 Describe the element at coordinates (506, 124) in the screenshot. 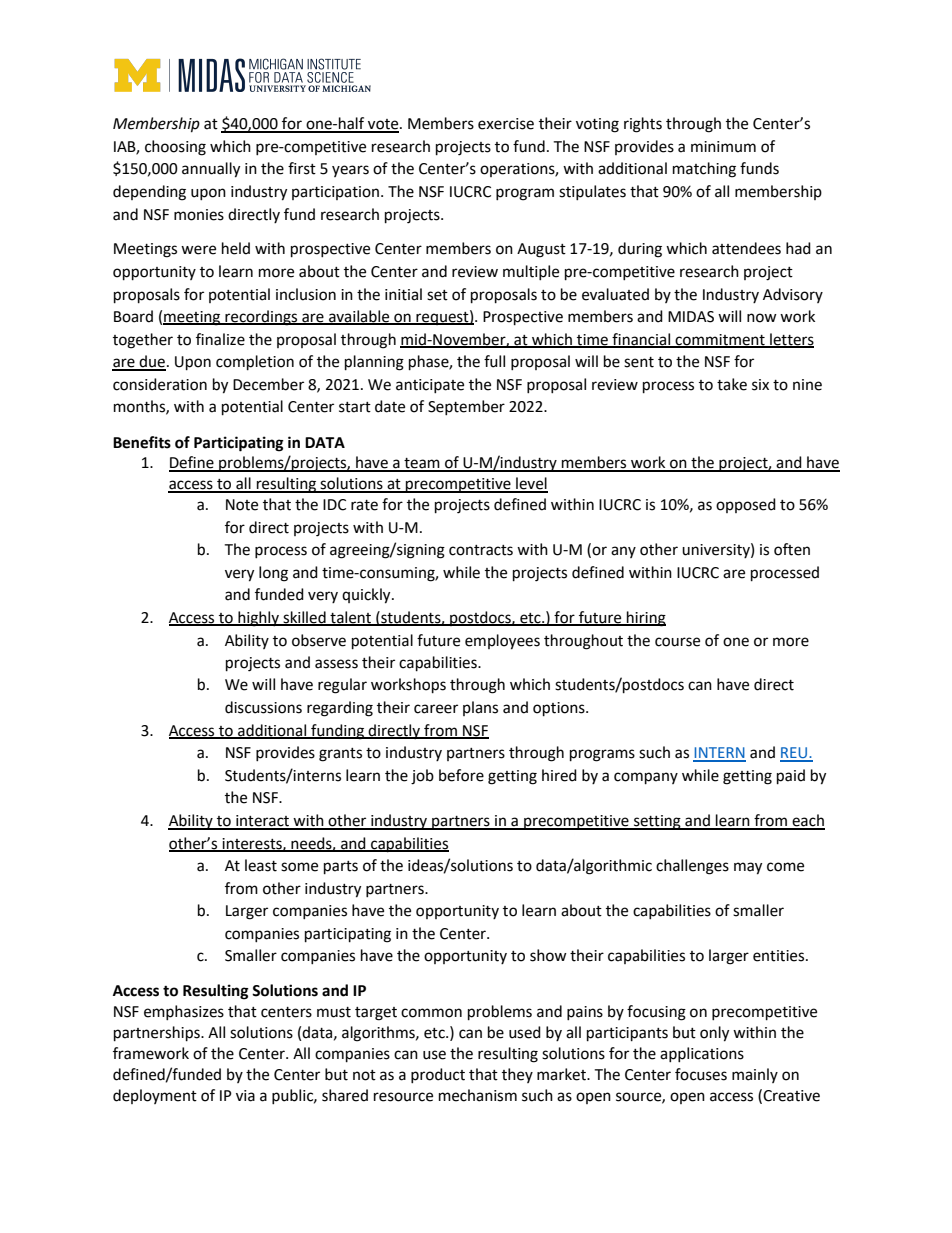

I see `exercise` at that location.
